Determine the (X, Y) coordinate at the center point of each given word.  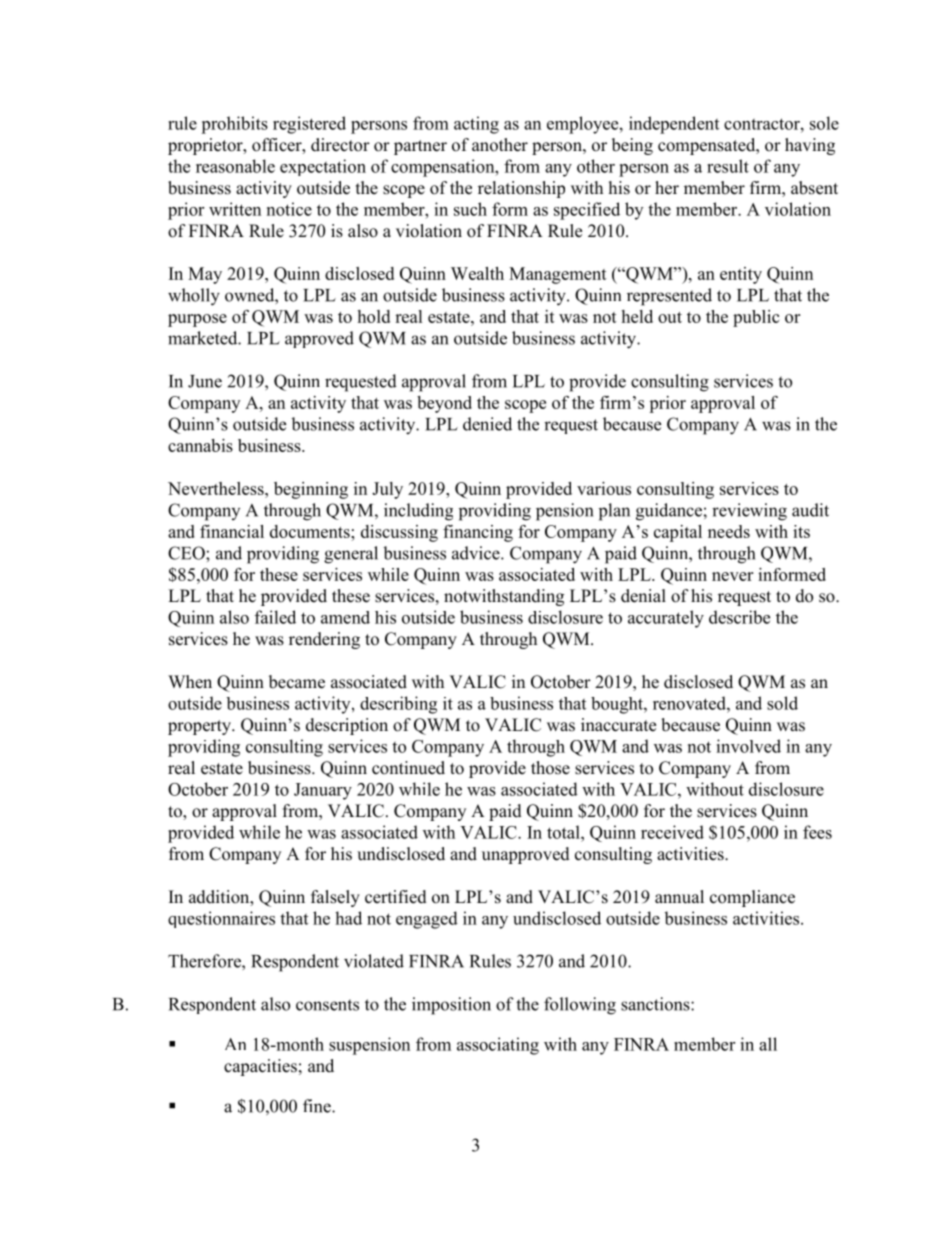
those (550, 768)
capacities (260, 1067)
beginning (311, 490)
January (323, 791)
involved (748, 746)
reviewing (749, 512)
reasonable (235, 166)
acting (476, 125)
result (728, 166)
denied (487, 424)
